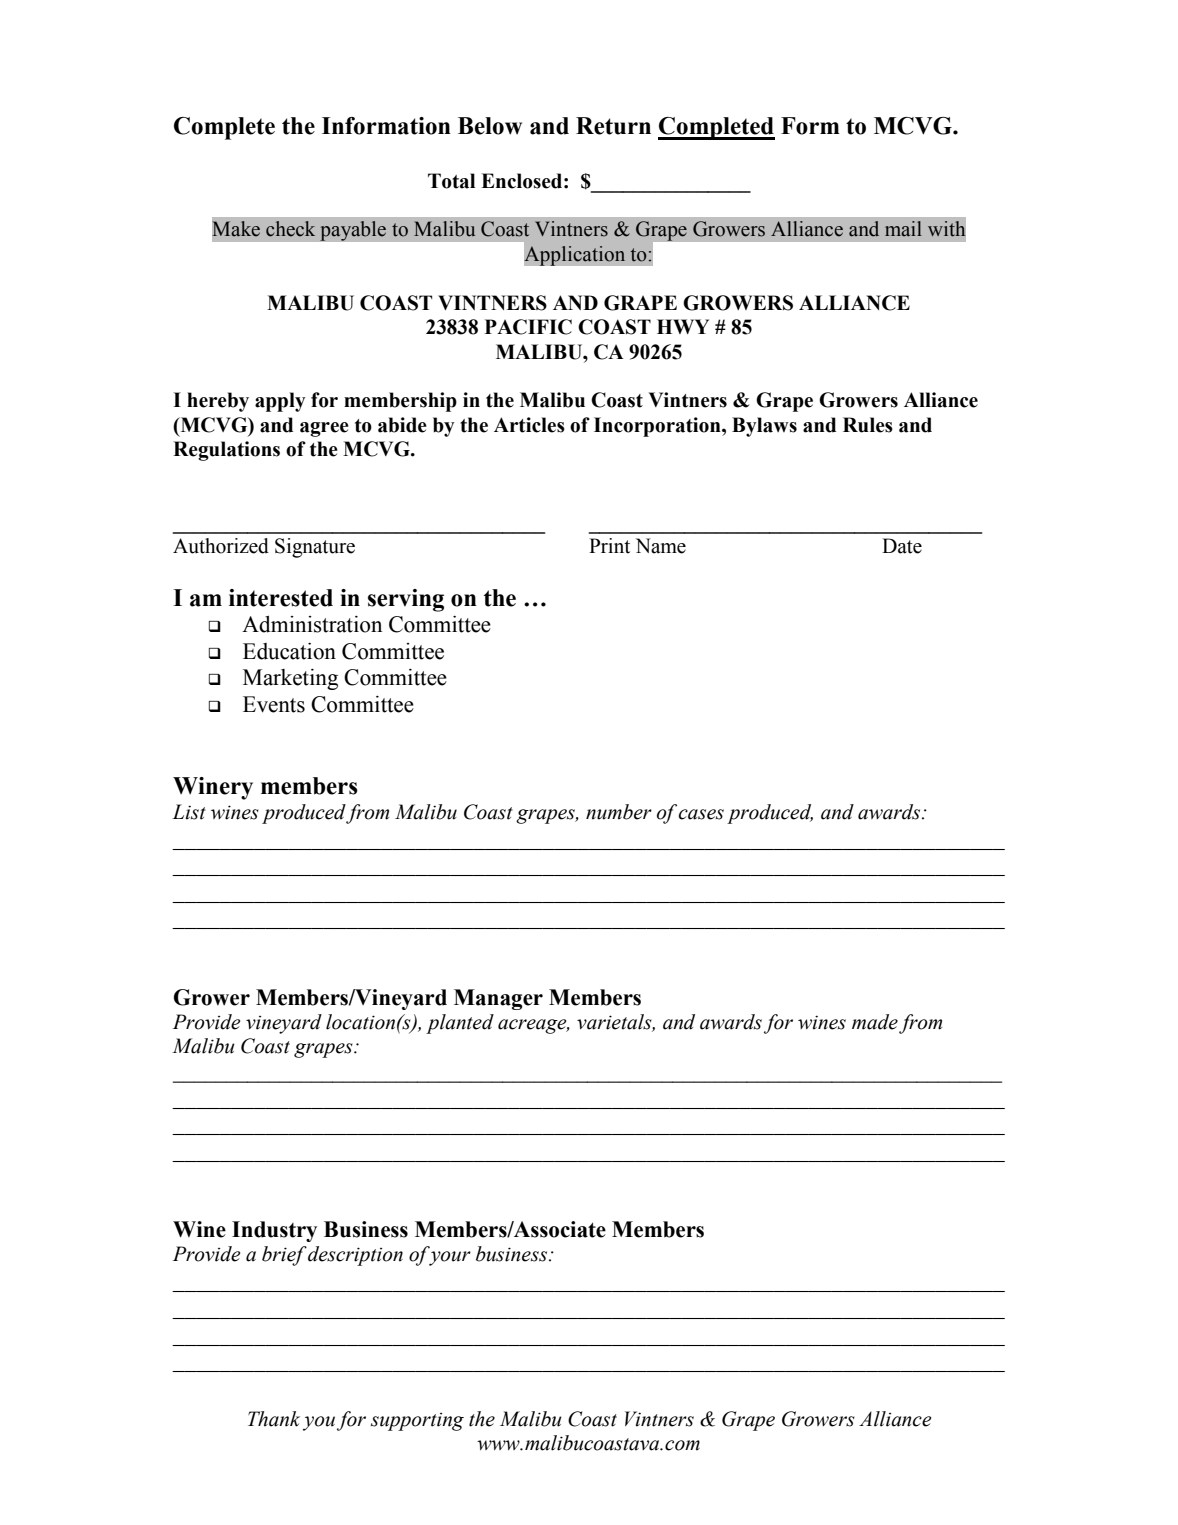  I want to click on Industry, so click(274, 1231).
